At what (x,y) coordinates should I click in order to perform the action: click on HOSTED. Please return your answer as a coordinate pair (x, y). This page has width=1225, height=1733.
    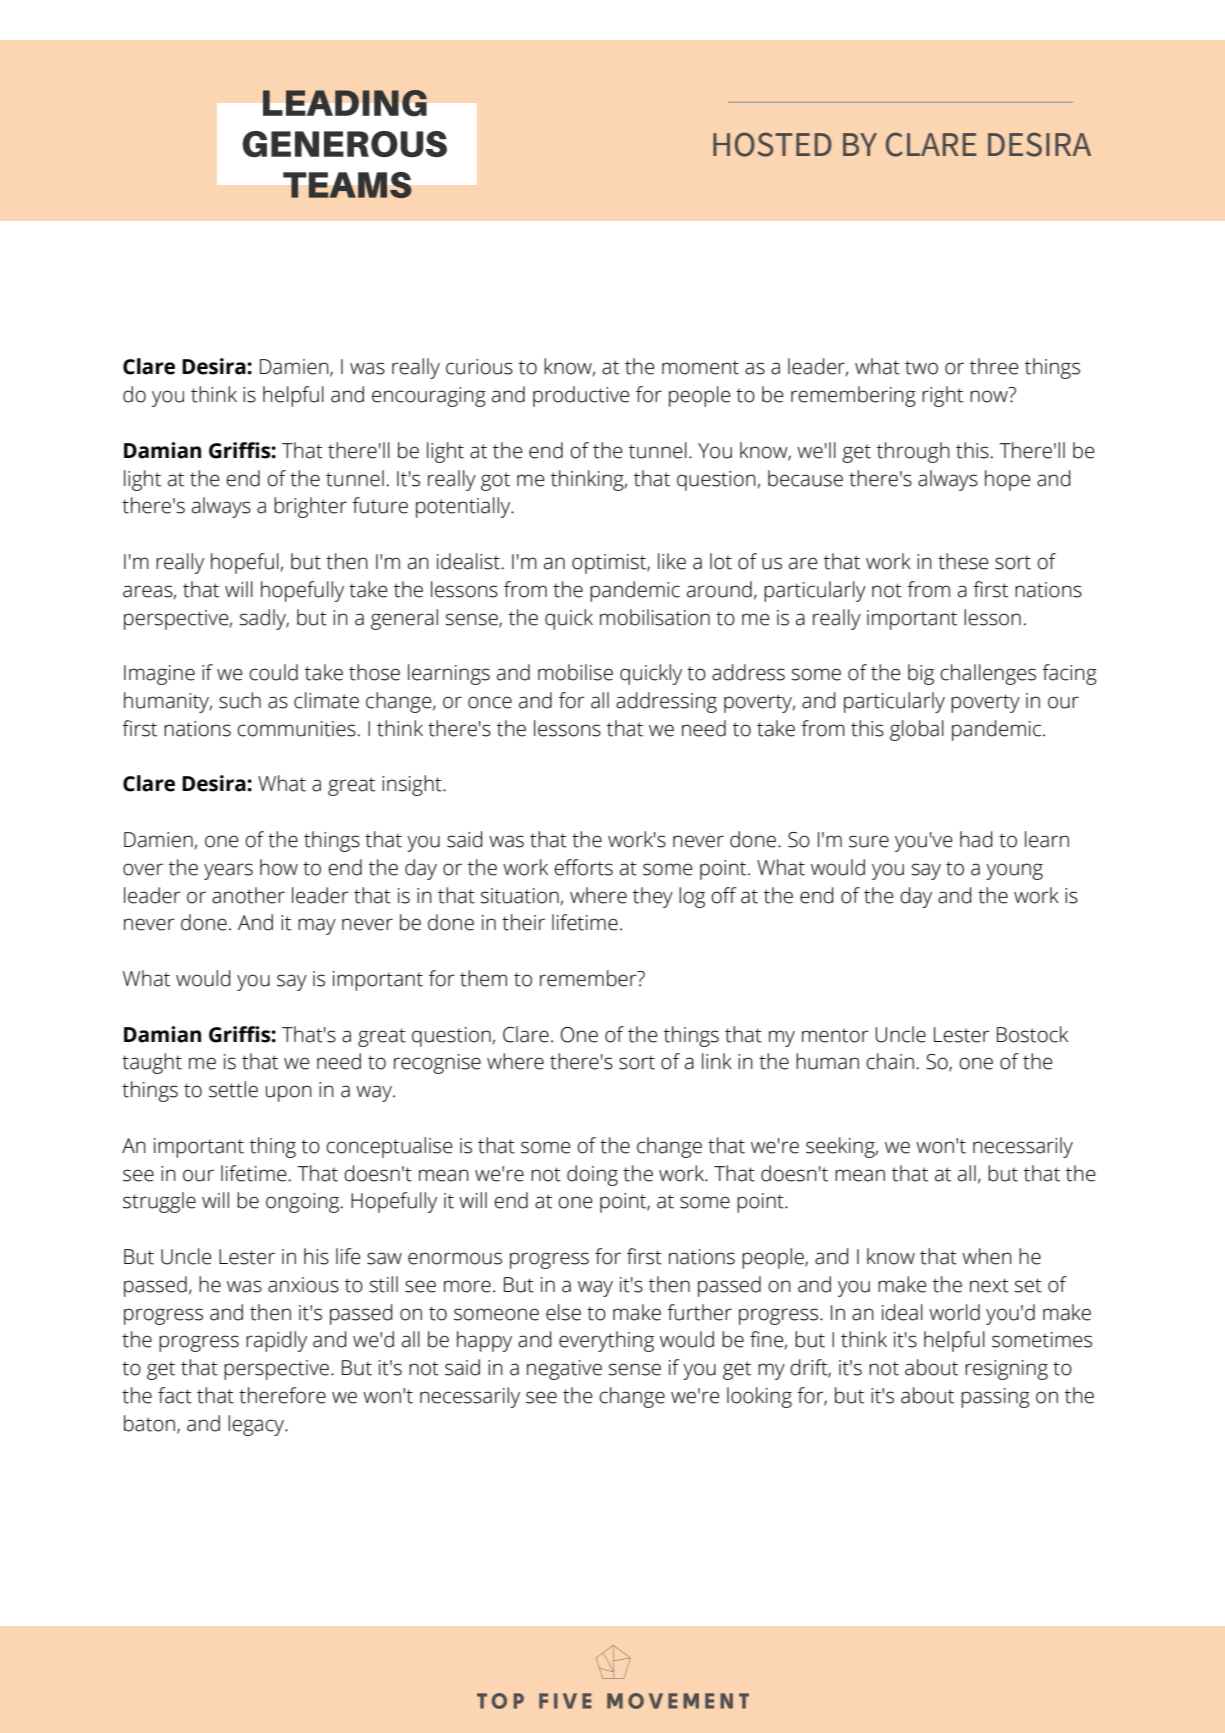
    Looking at the image, I should click on (772, 144).
